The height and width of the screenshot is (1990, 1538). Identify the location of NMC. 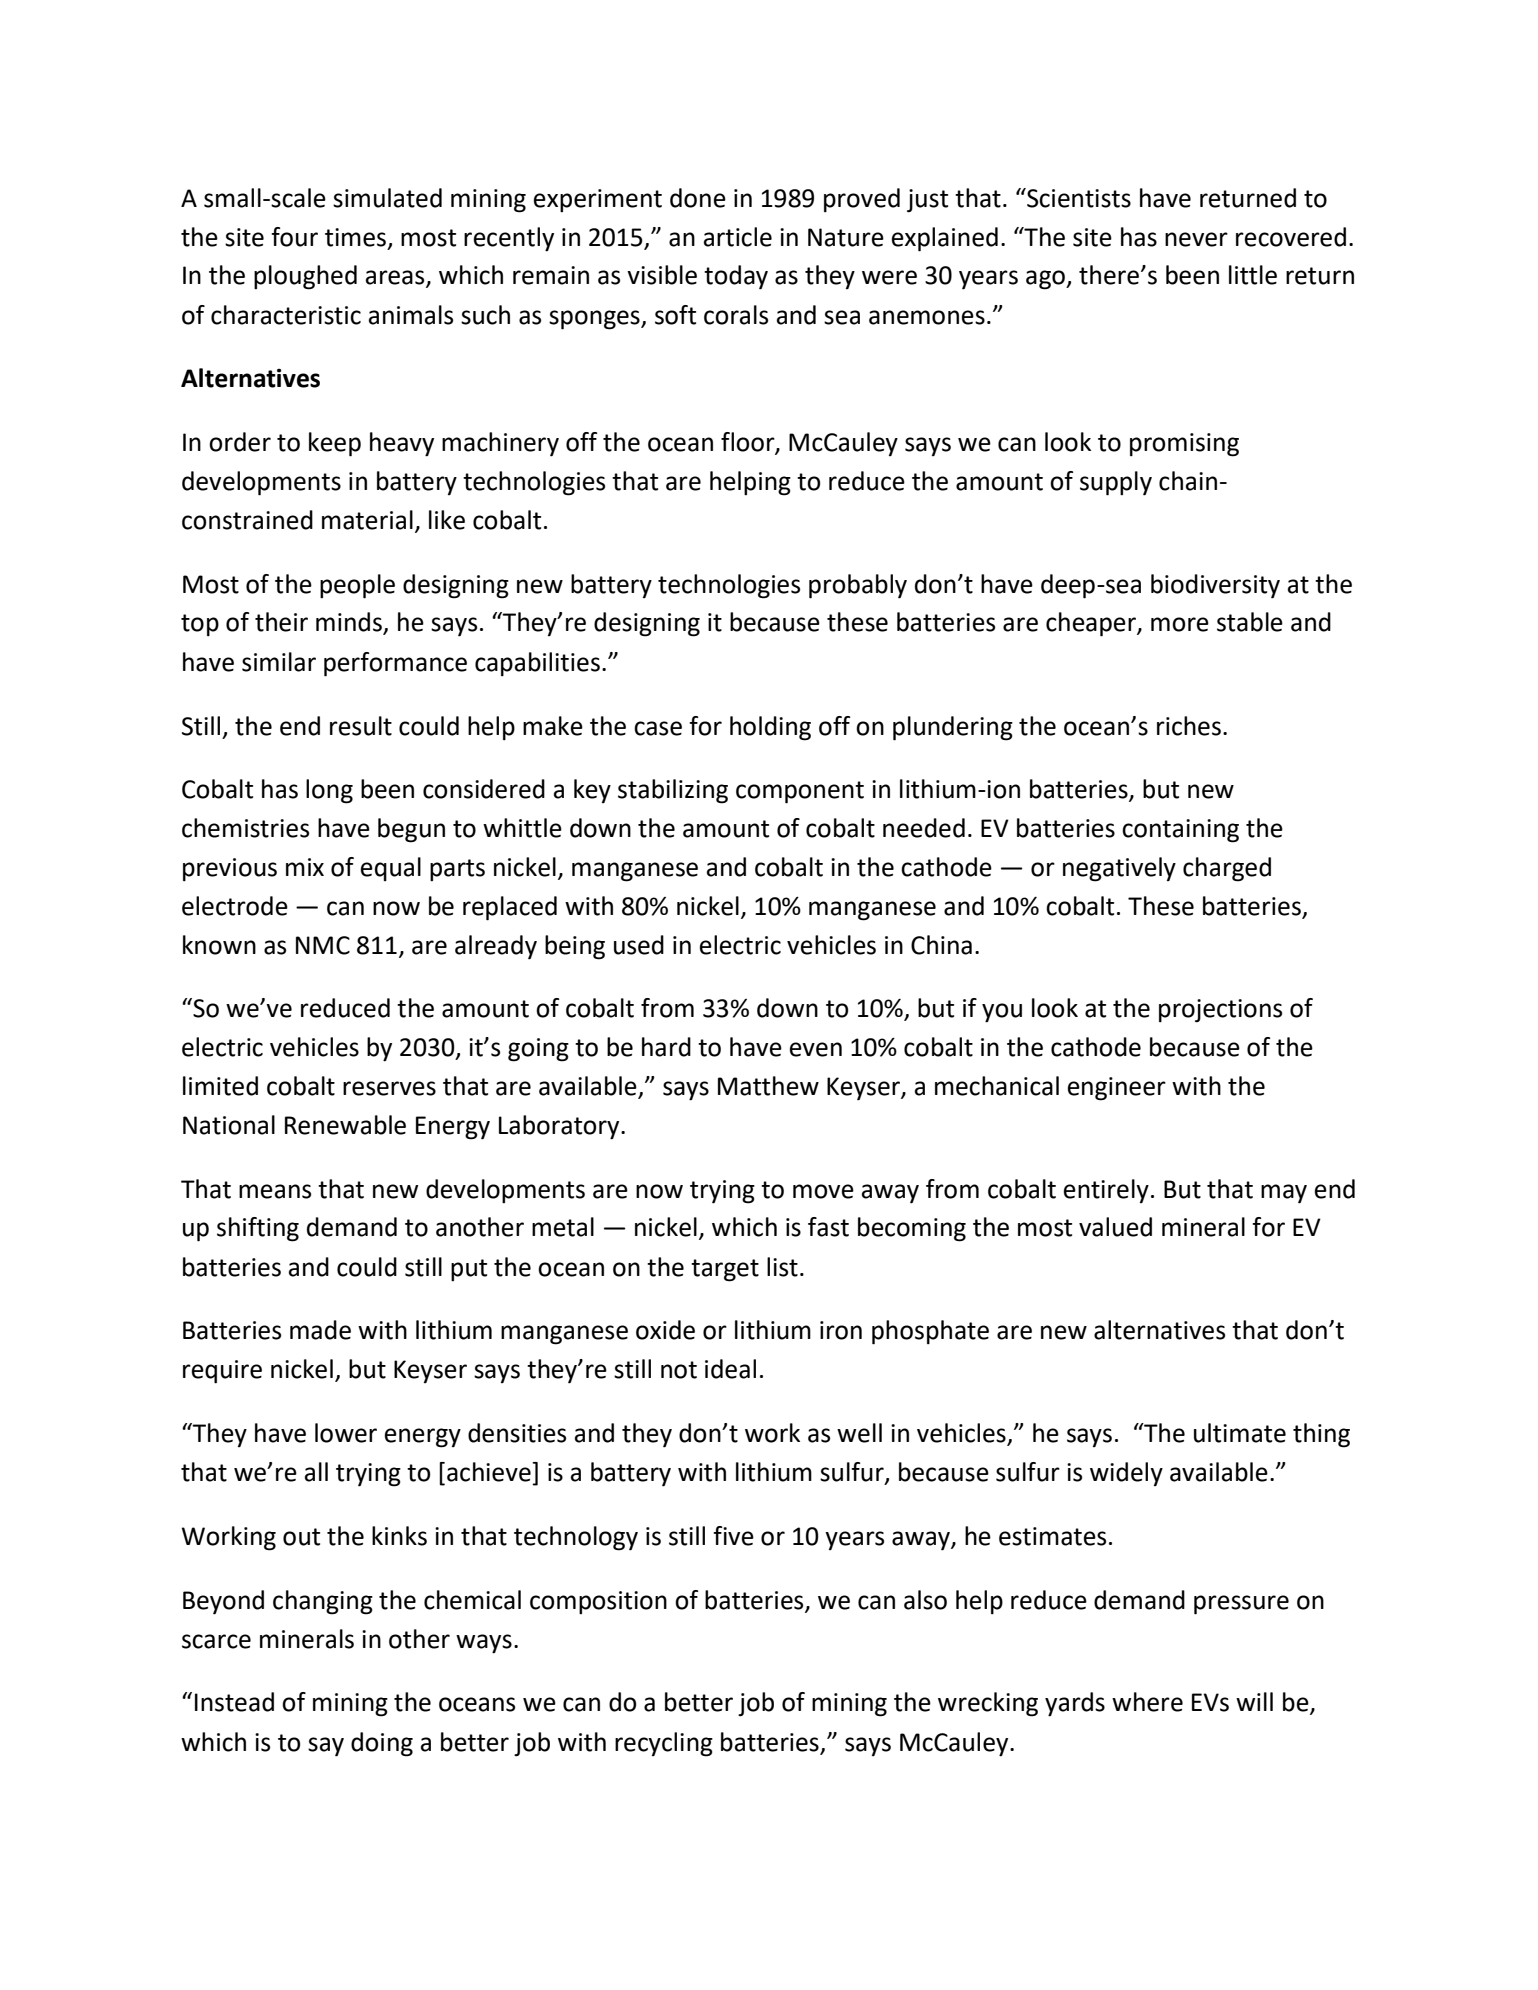
(323, 945).
